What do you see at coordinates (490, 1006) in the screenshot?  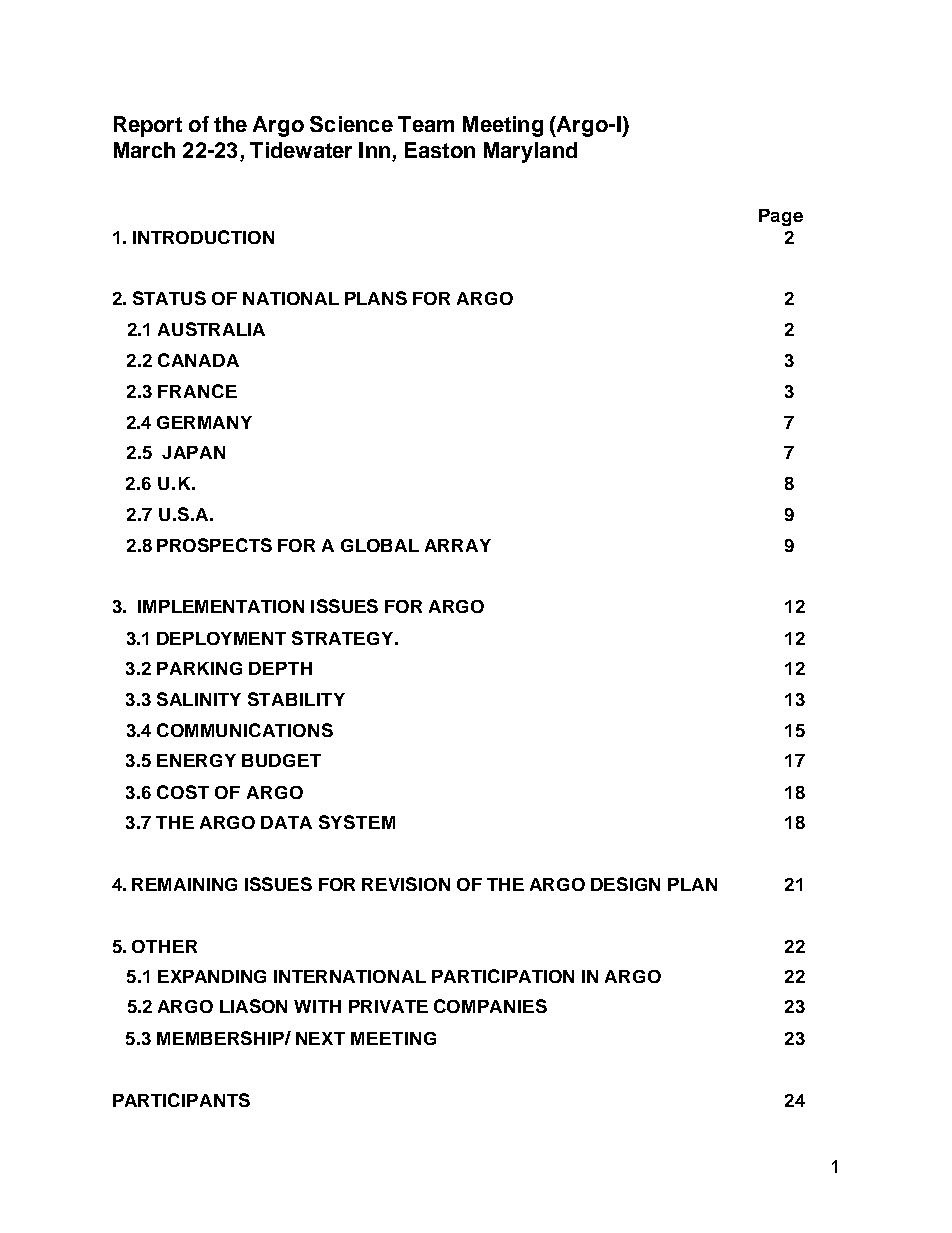 I see `COMPANIES` at bounding box center [490, 1006].
